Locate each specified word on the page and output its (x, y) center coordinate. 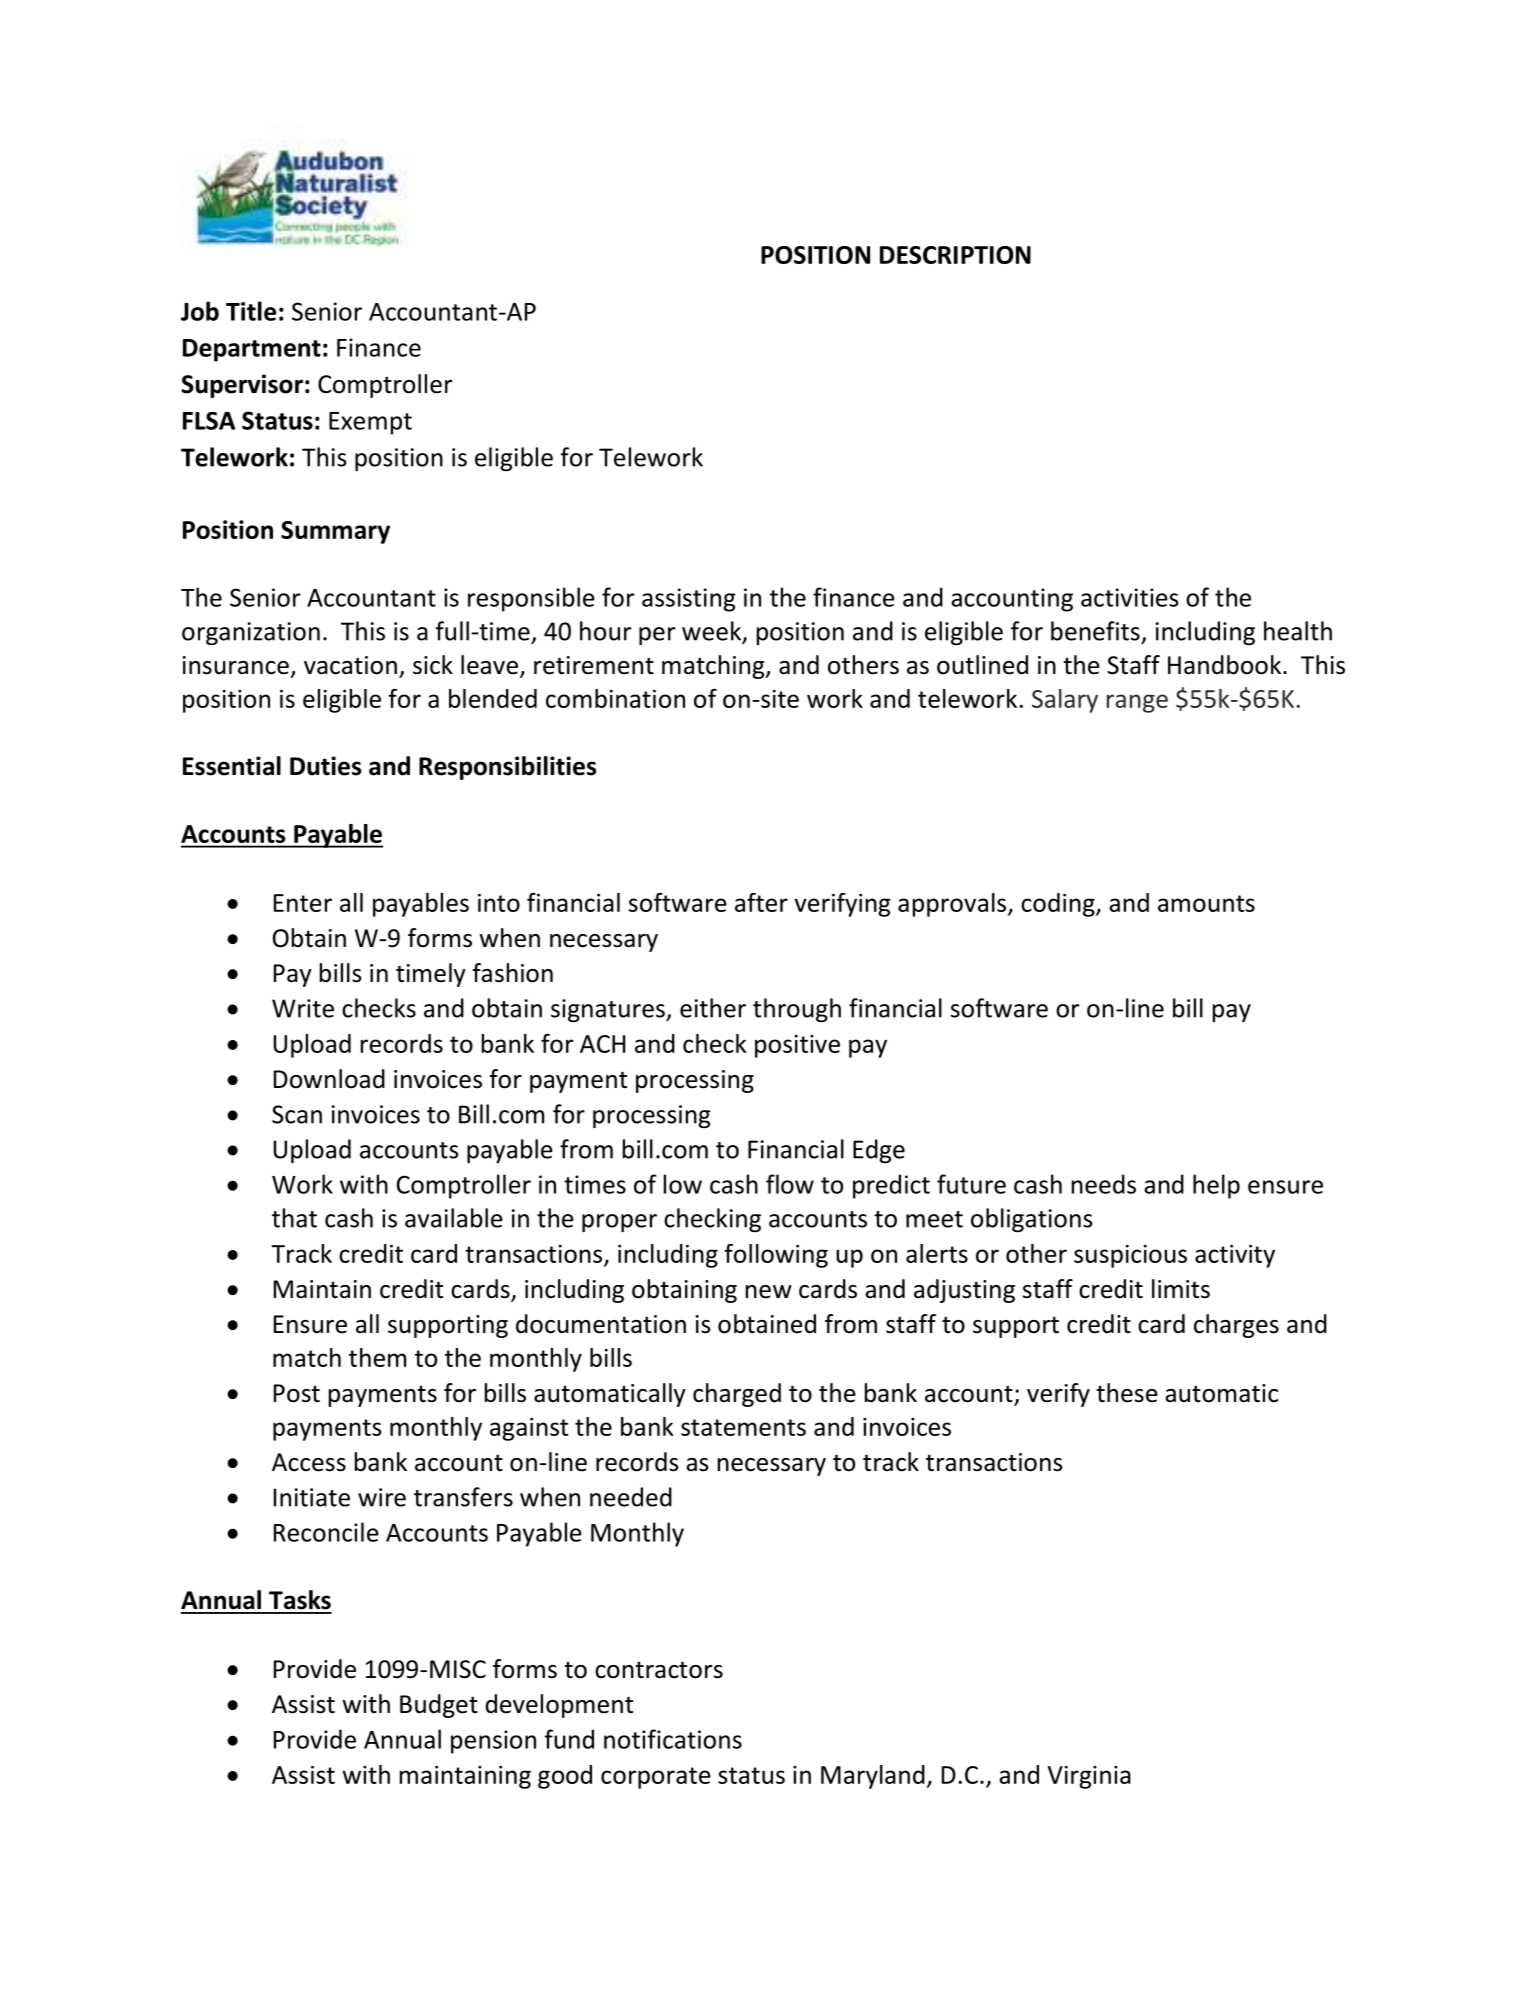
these (1127, 1393)
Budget (439, 1706)
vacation (350, 665)
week (712, 632)
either (713, 1008)
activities (1130, 597)
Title (251, 311)
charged (737, 1395)
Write (303, 1008)
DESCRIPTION (955, 255)
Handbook (1226, 665)
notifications (673, 1739)
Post (297, 1393)
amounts (1206, 903)
